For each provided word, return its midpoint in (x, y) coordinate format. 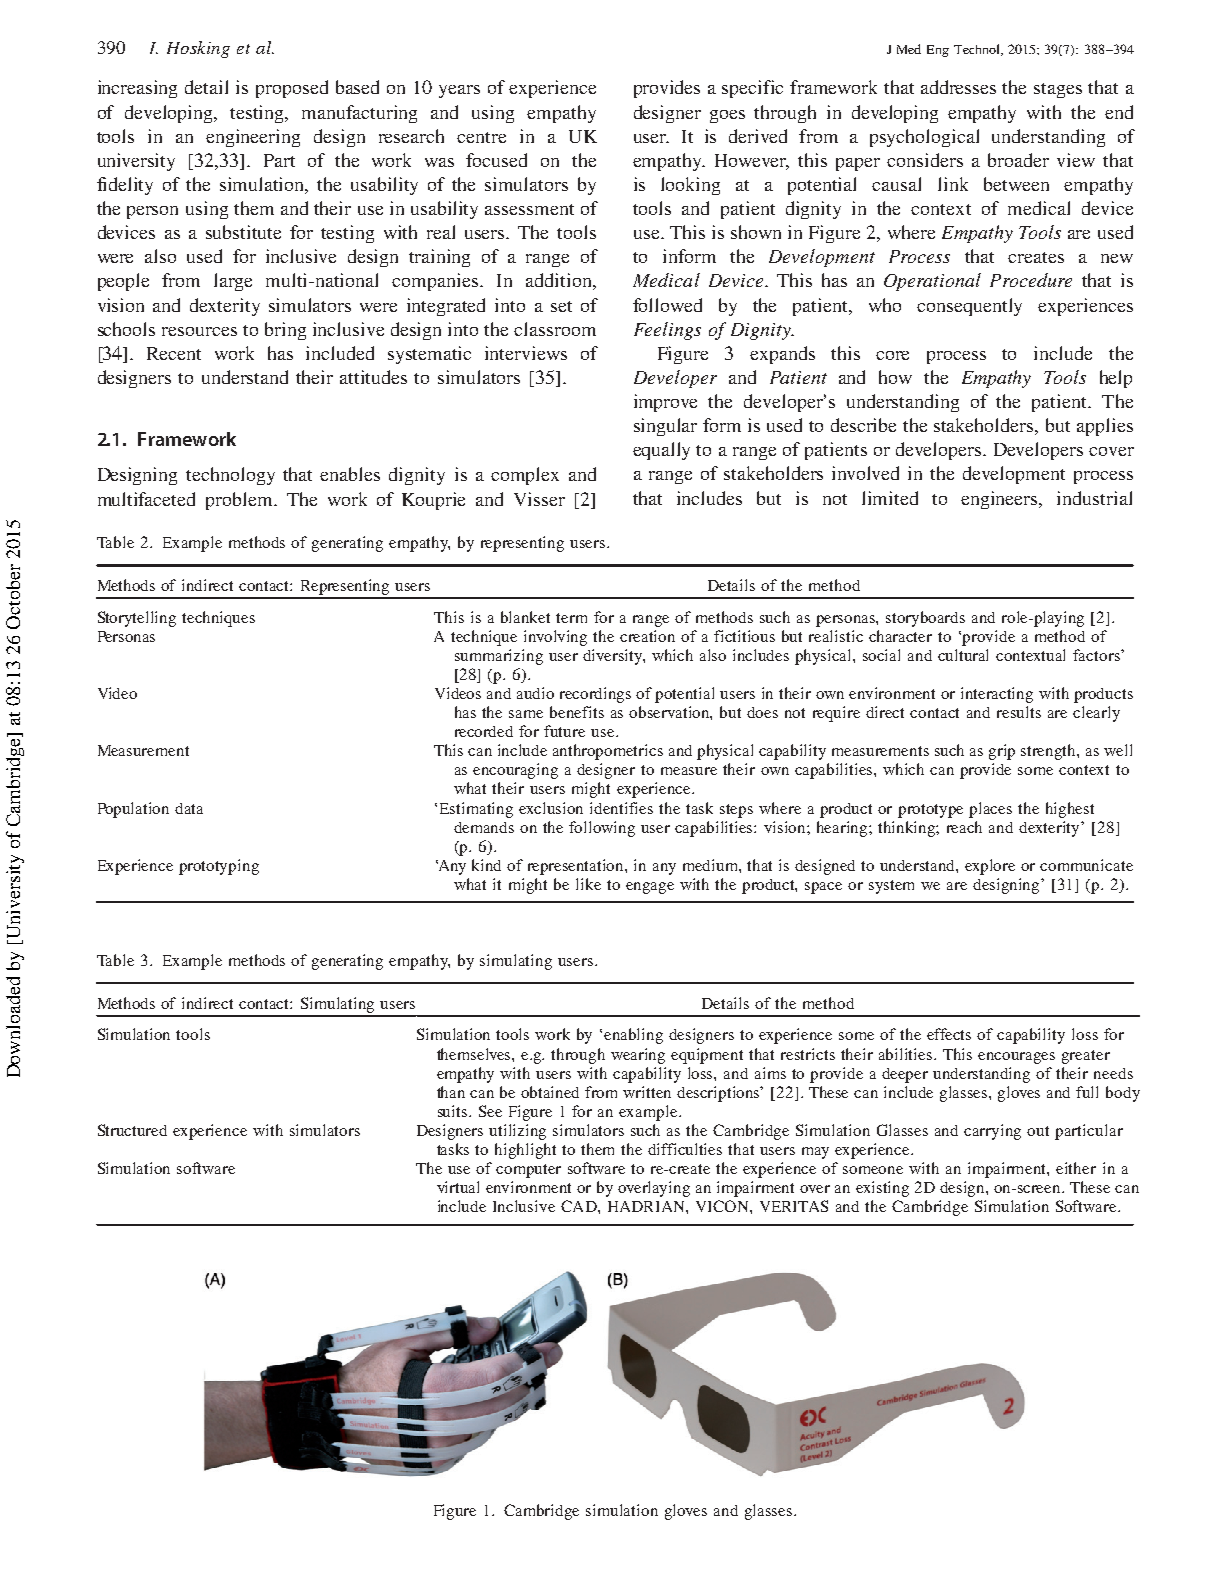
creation (647, 636)
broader (1018, 160)
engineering (253, 138)
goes (727, 116)
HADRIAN (647, 1206)
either (1076, 1168)
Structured (132, 1130)
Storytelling (137, 619)
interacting (997, 695)
